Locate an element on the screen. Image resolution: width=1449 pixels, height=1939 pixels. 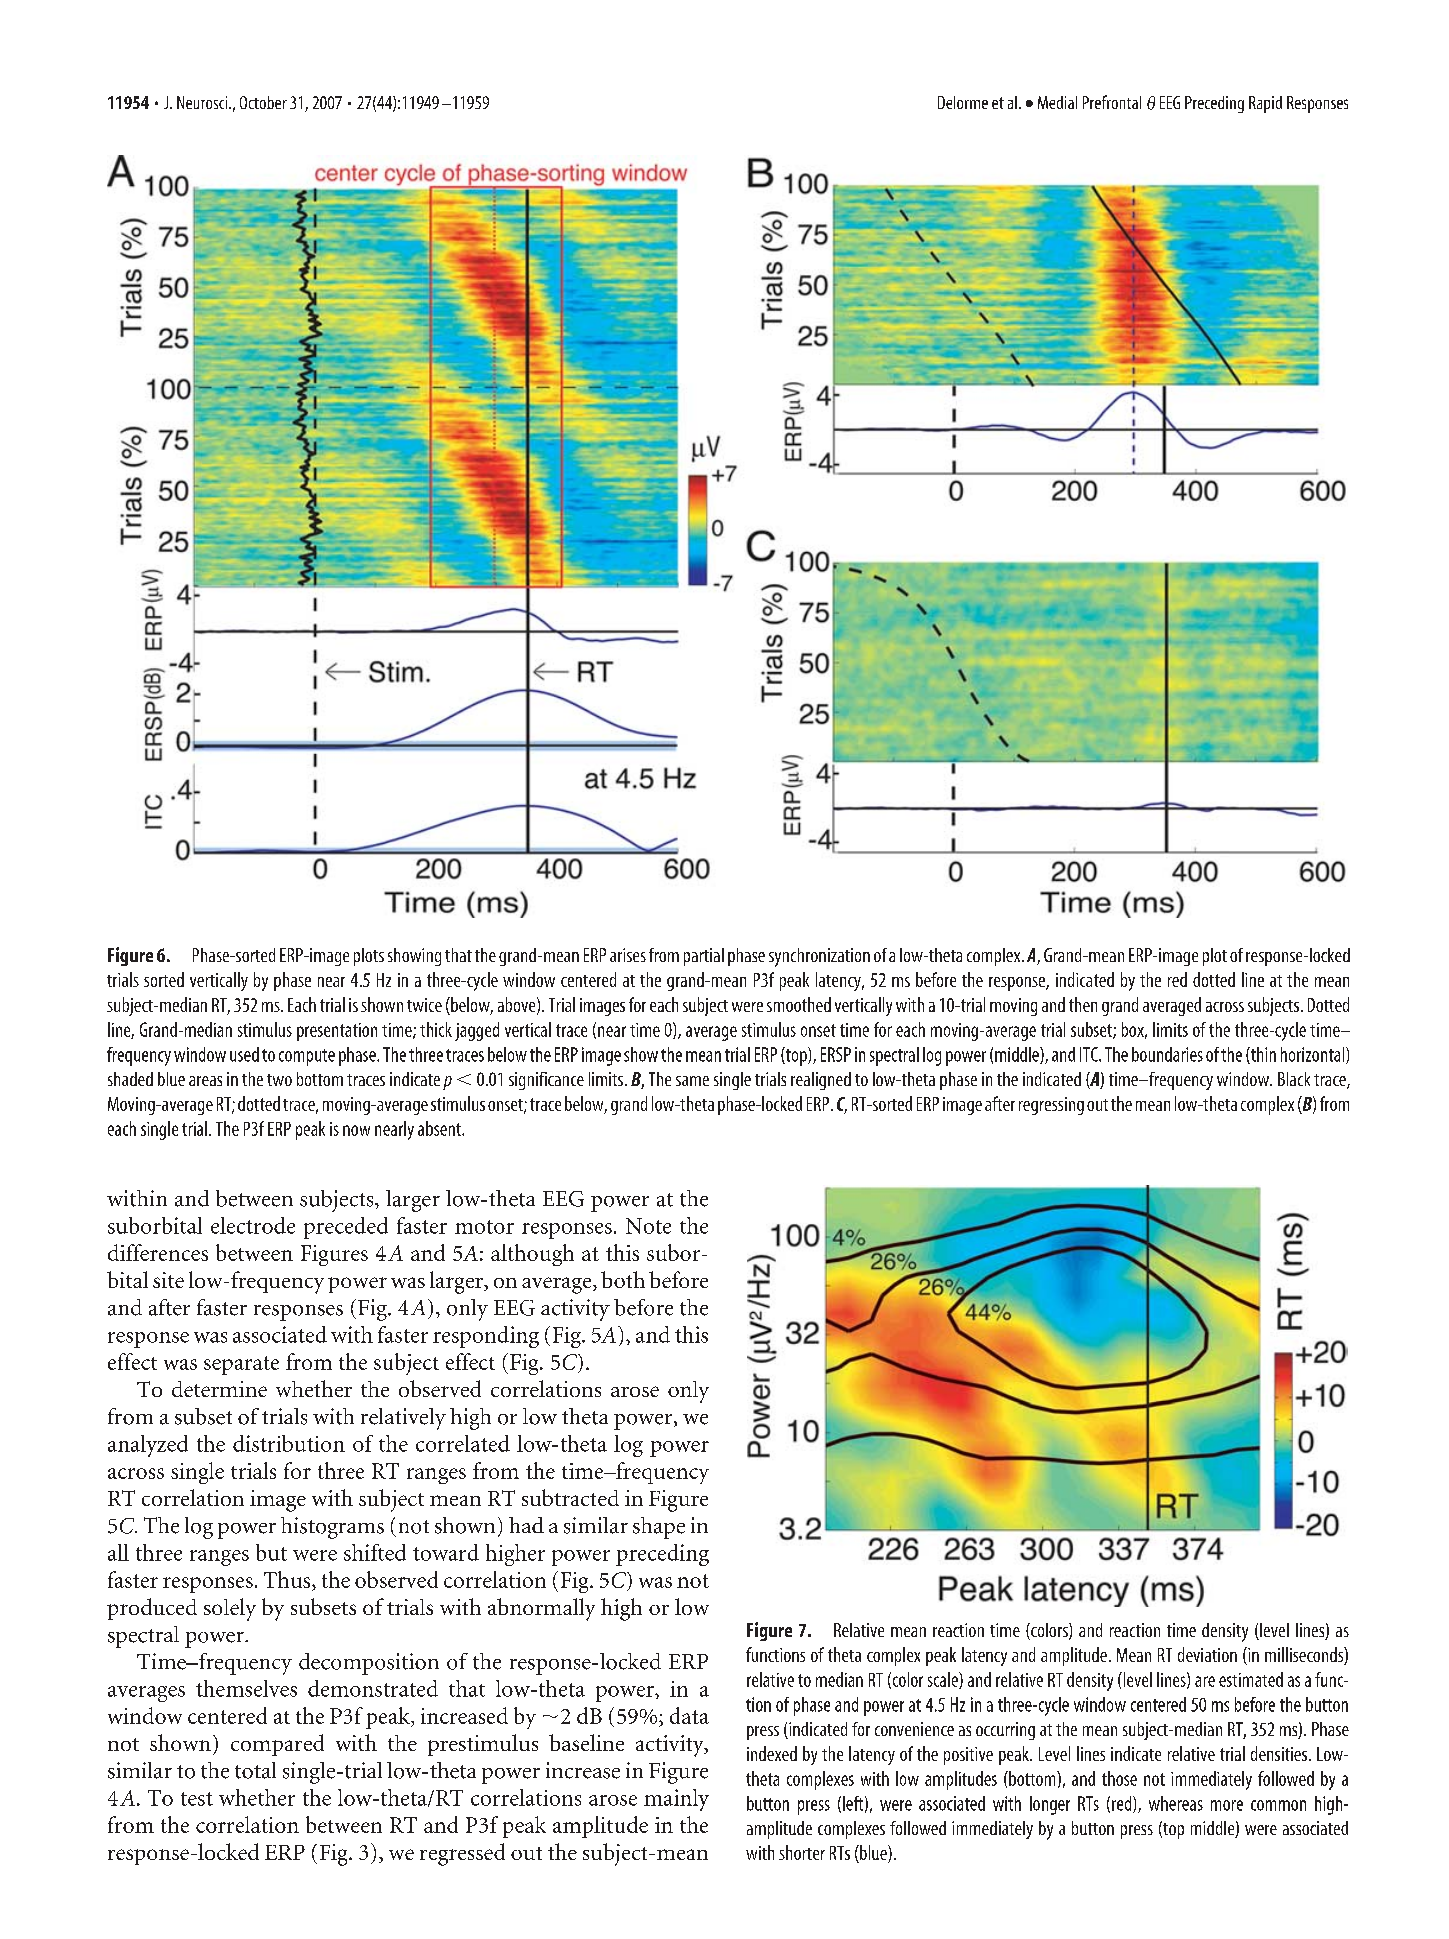
Prefrontal is located at coordinates (1112, 102).
